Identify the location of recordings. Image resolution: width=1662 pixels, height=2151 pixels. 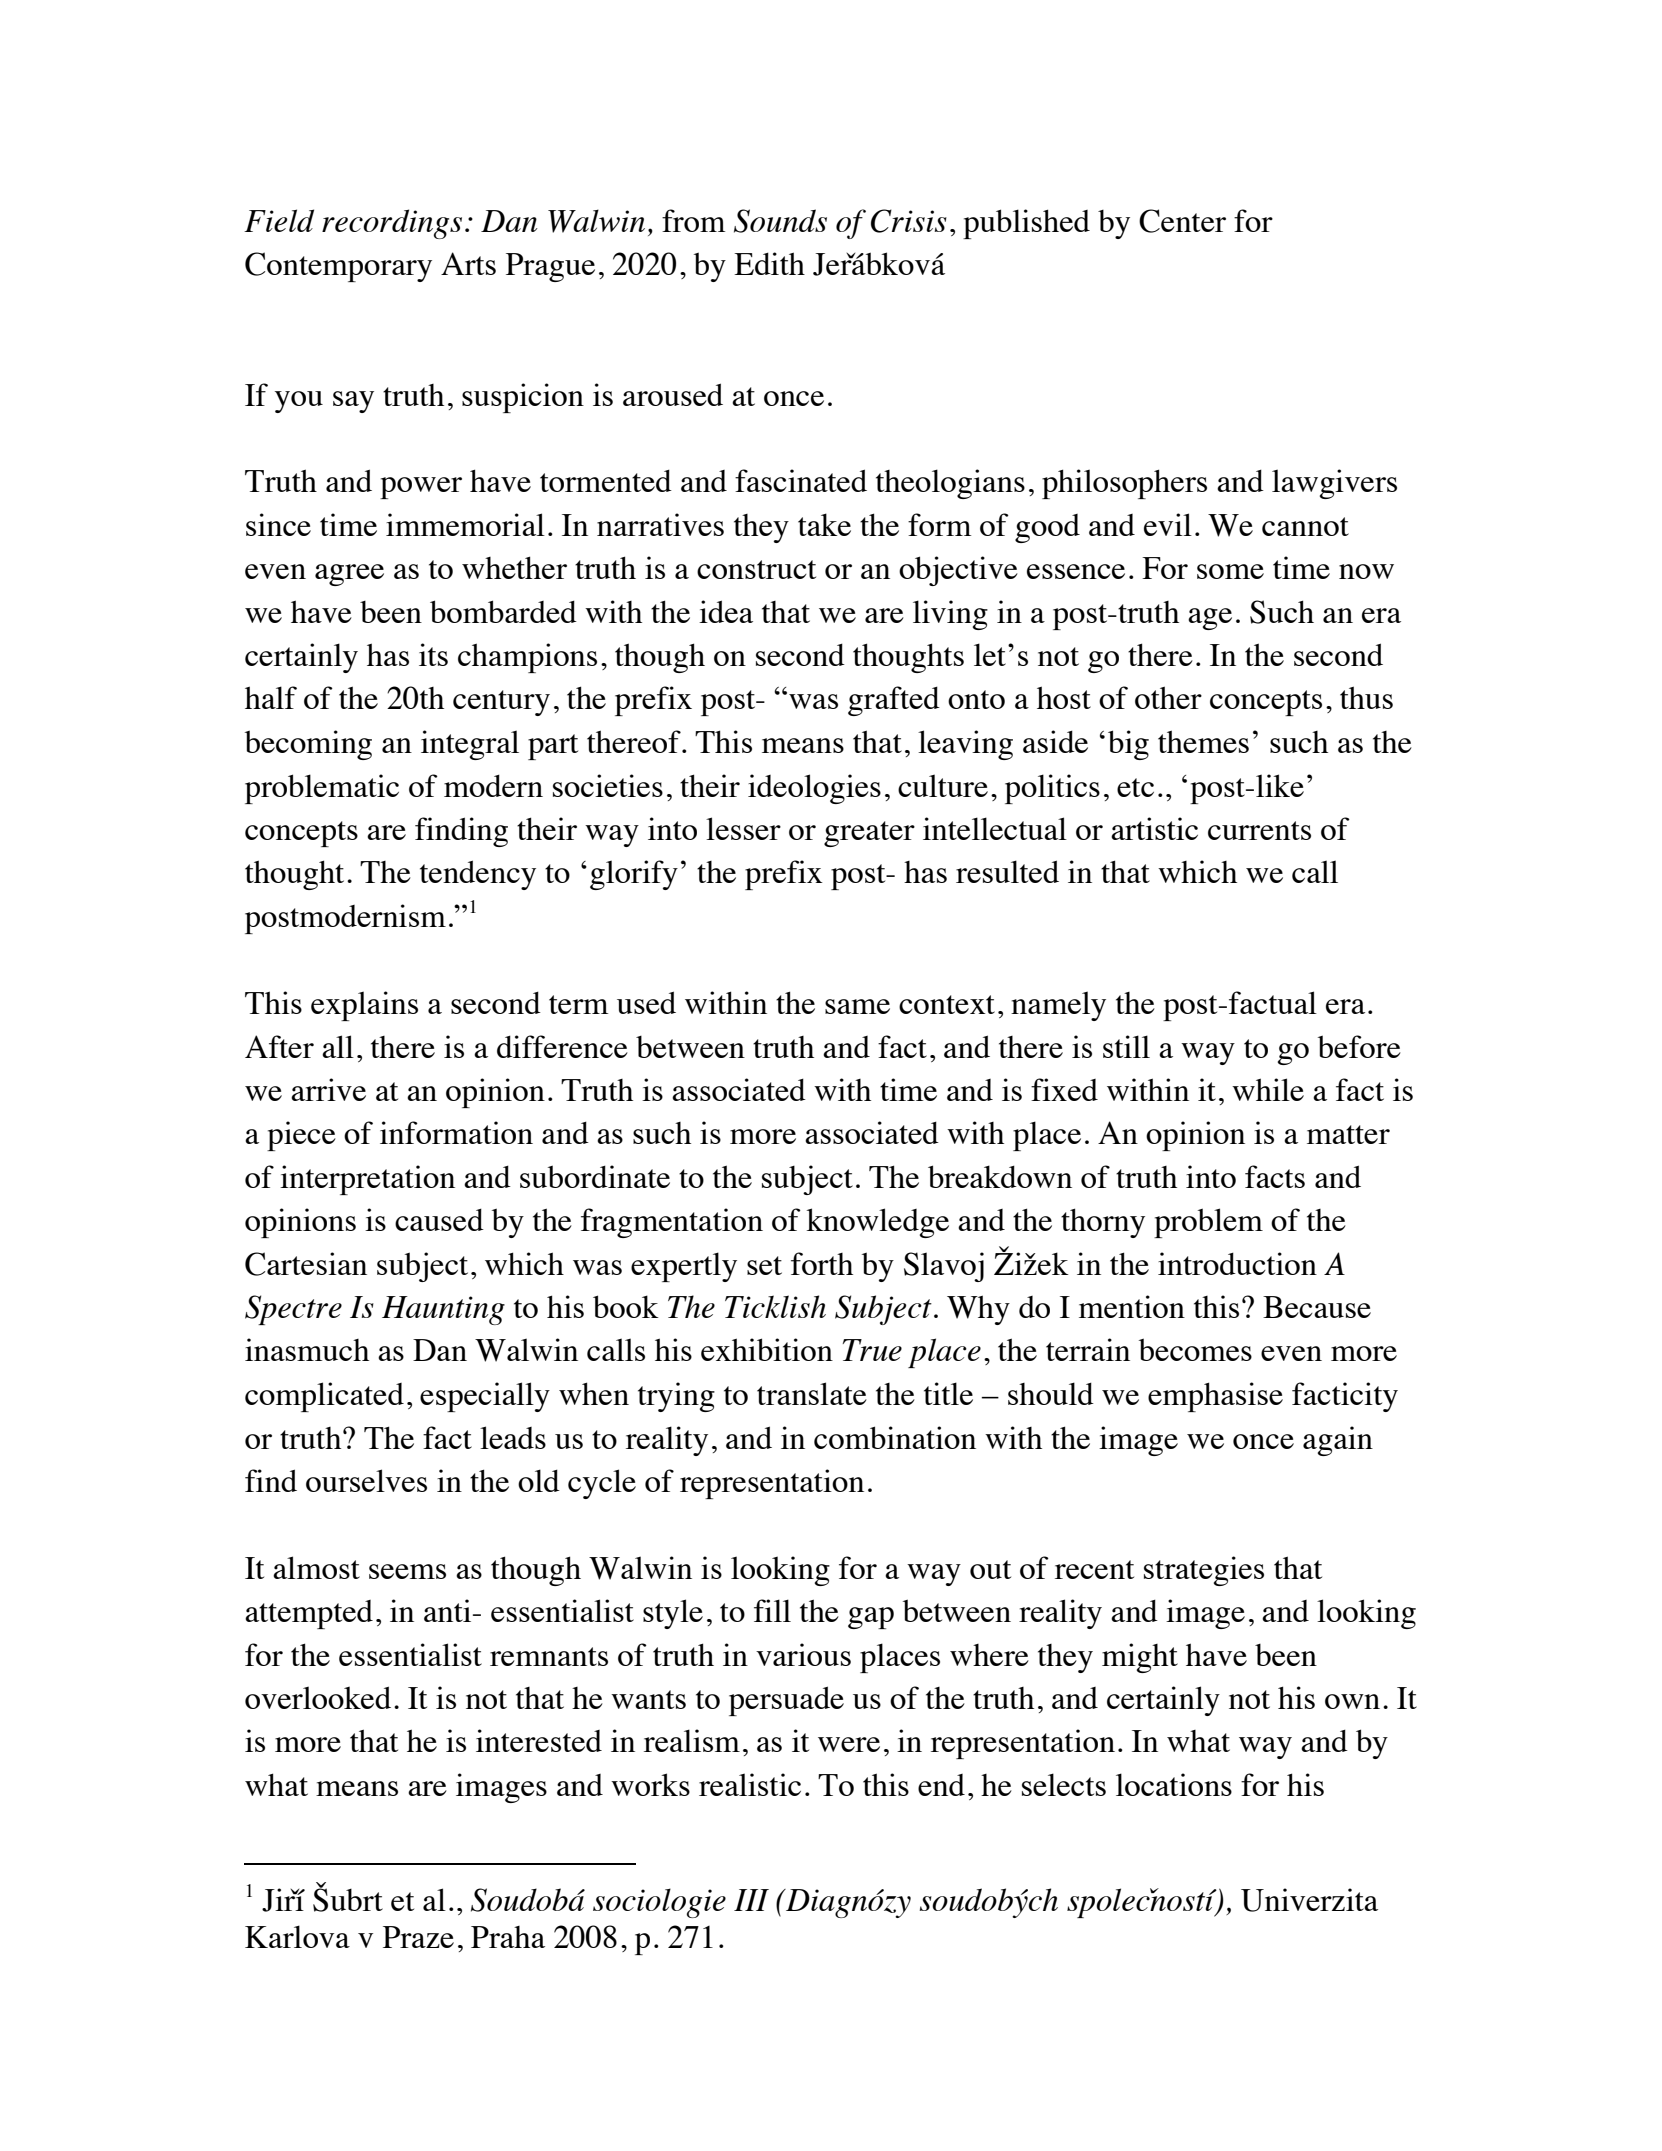
(392, 224).
